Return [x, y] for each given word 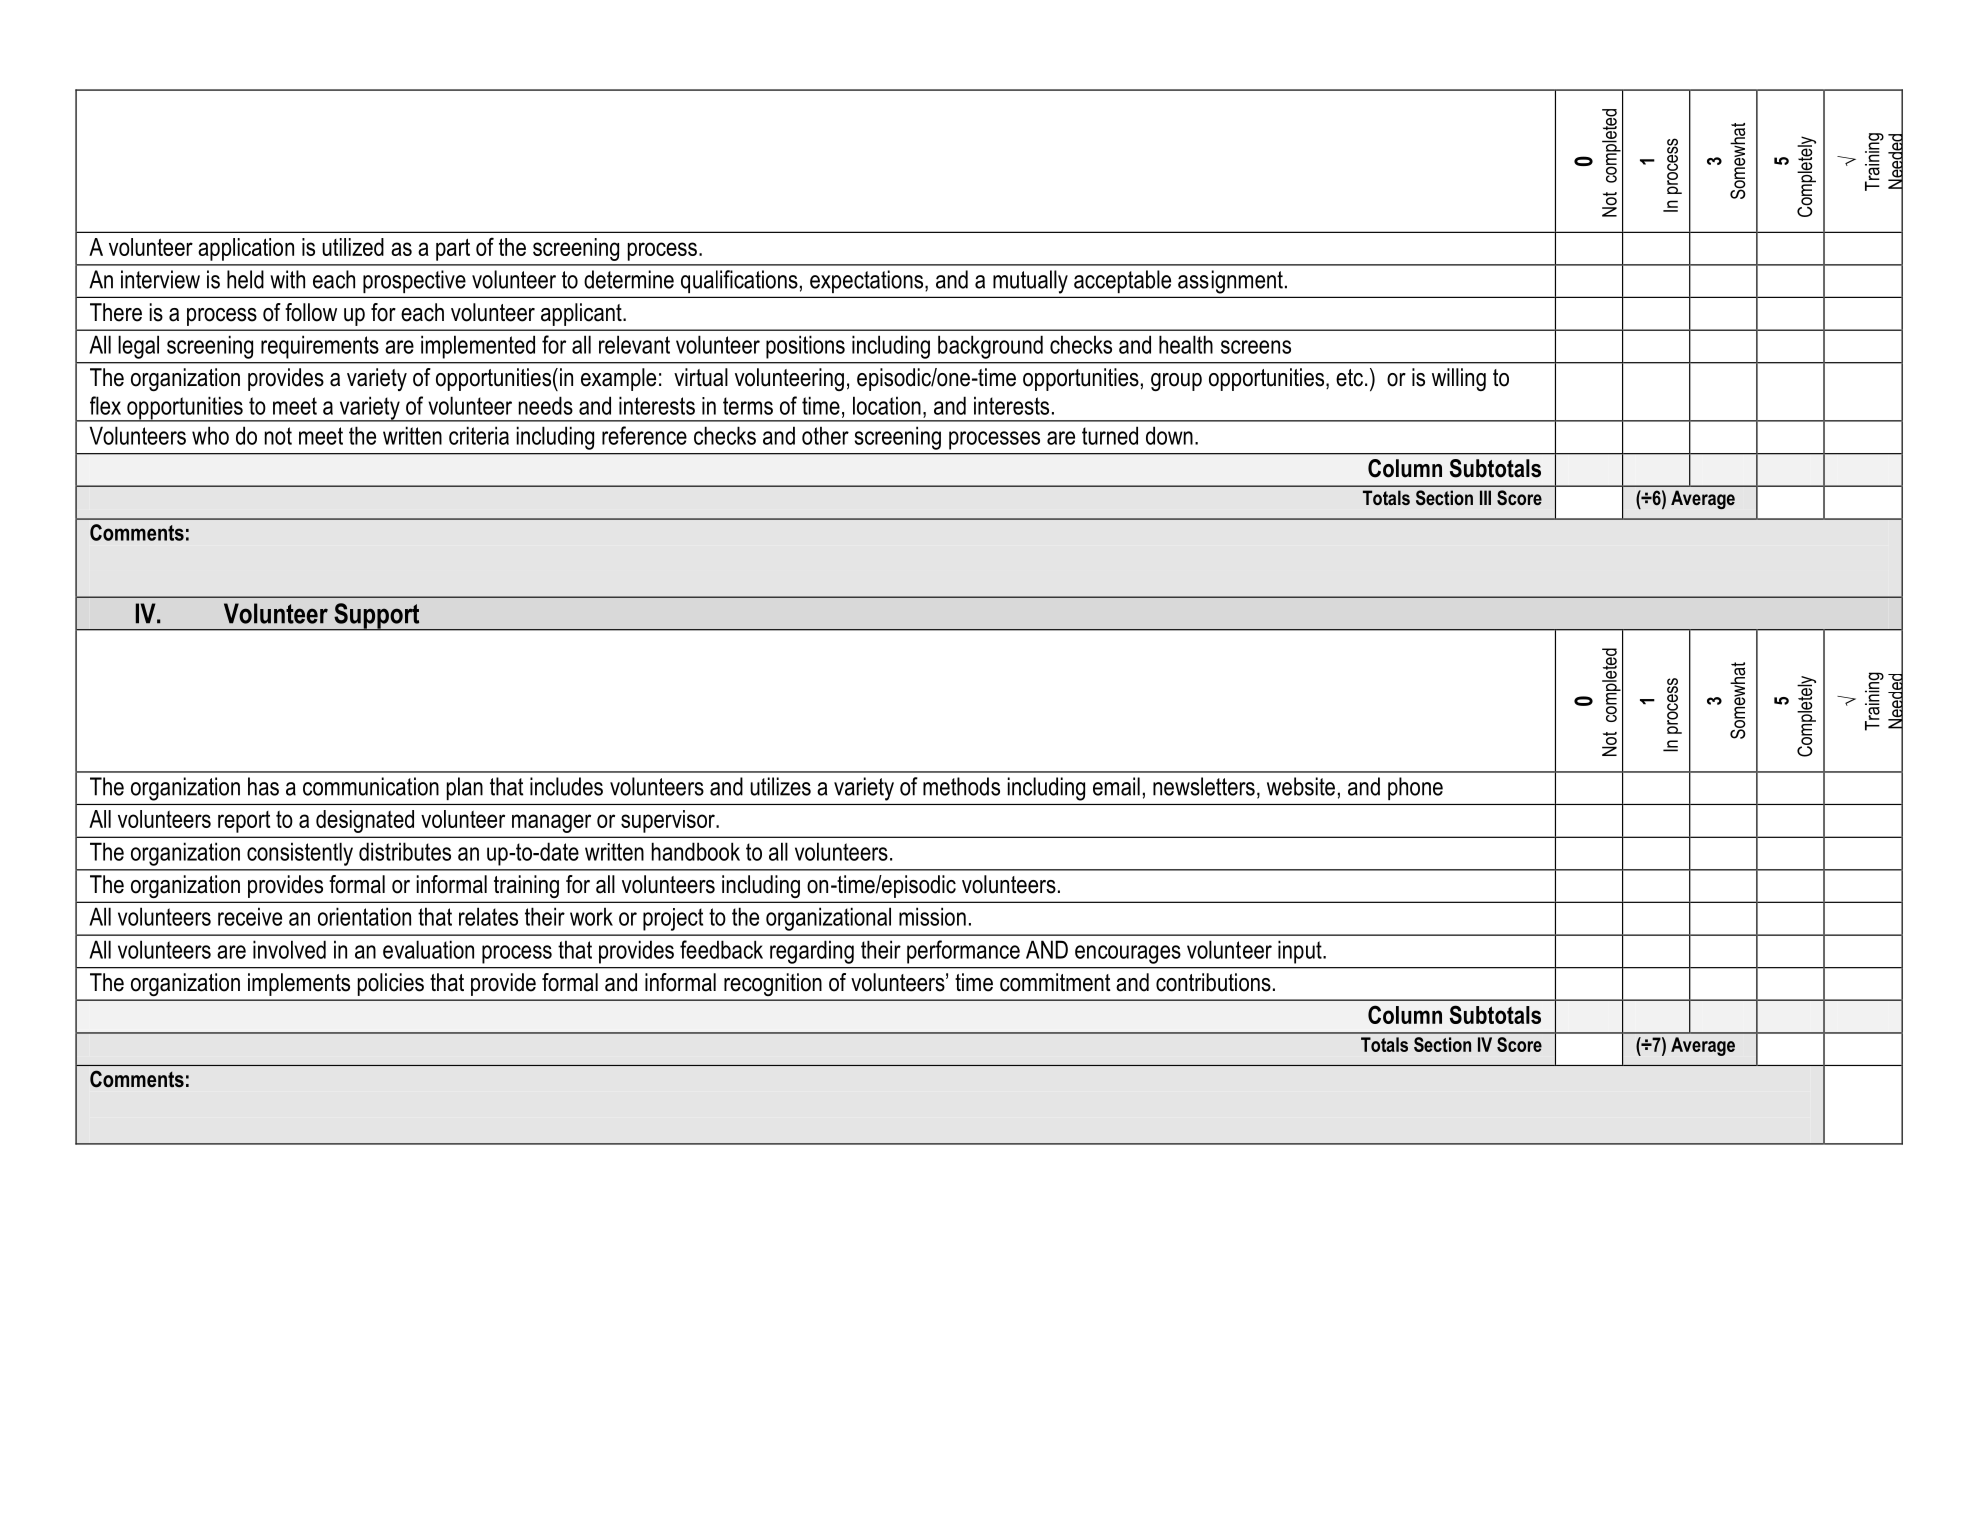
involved [289, 949]
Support [377, 617]
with [287, 279]
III [1485, 497]
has [263, 786]
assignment [1230, 282]
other [825, 435]
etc [1351, 378]
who [210, 435]
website [1301, 786]
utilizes [780, 786]
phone [1415, 788]
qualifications [739, 281]
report [244, 822]
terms [748, 406]
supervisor [669, 821]
